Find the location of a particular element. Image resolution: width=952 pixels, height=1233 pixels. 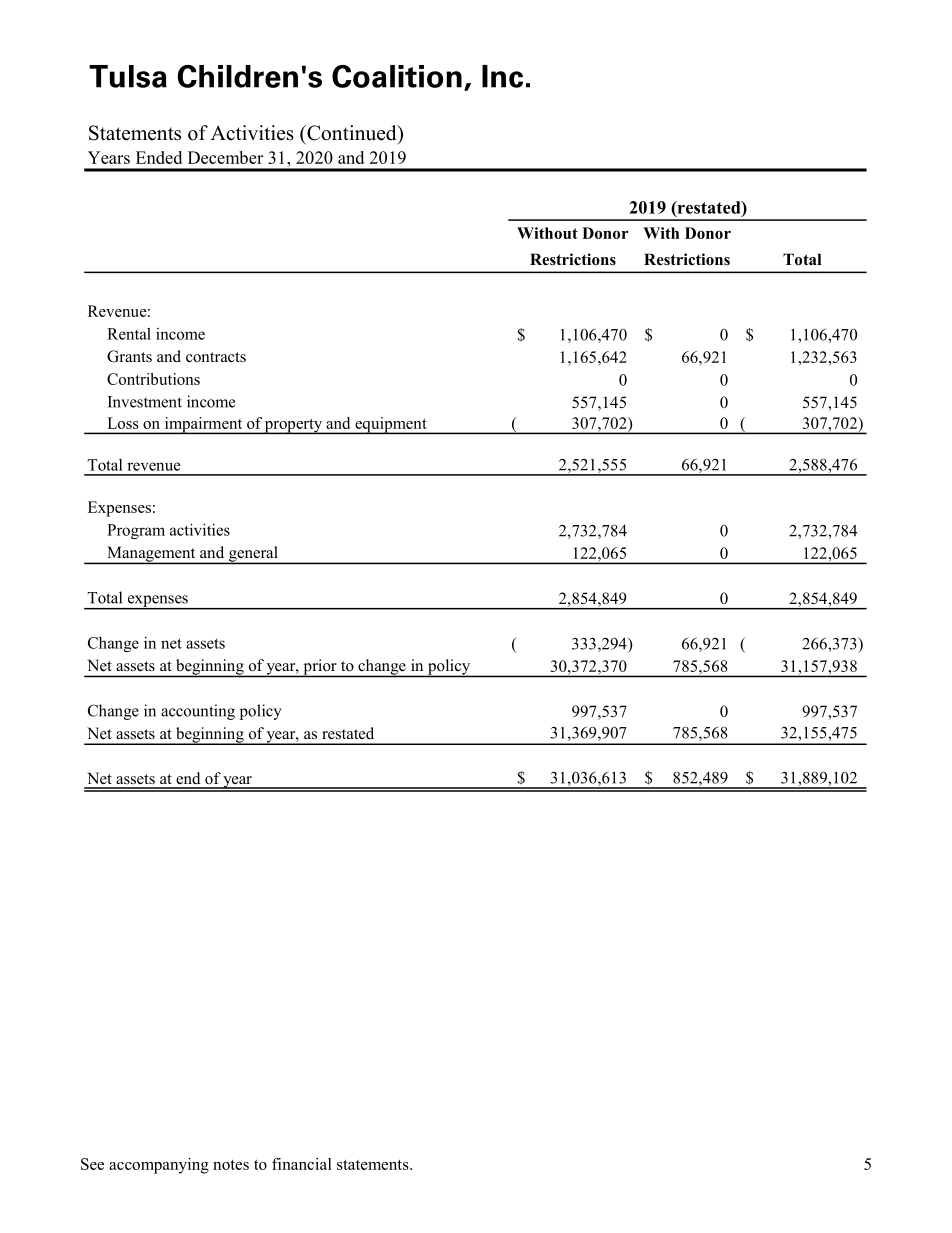

Tulsa is located at coordinates (128, 76).
